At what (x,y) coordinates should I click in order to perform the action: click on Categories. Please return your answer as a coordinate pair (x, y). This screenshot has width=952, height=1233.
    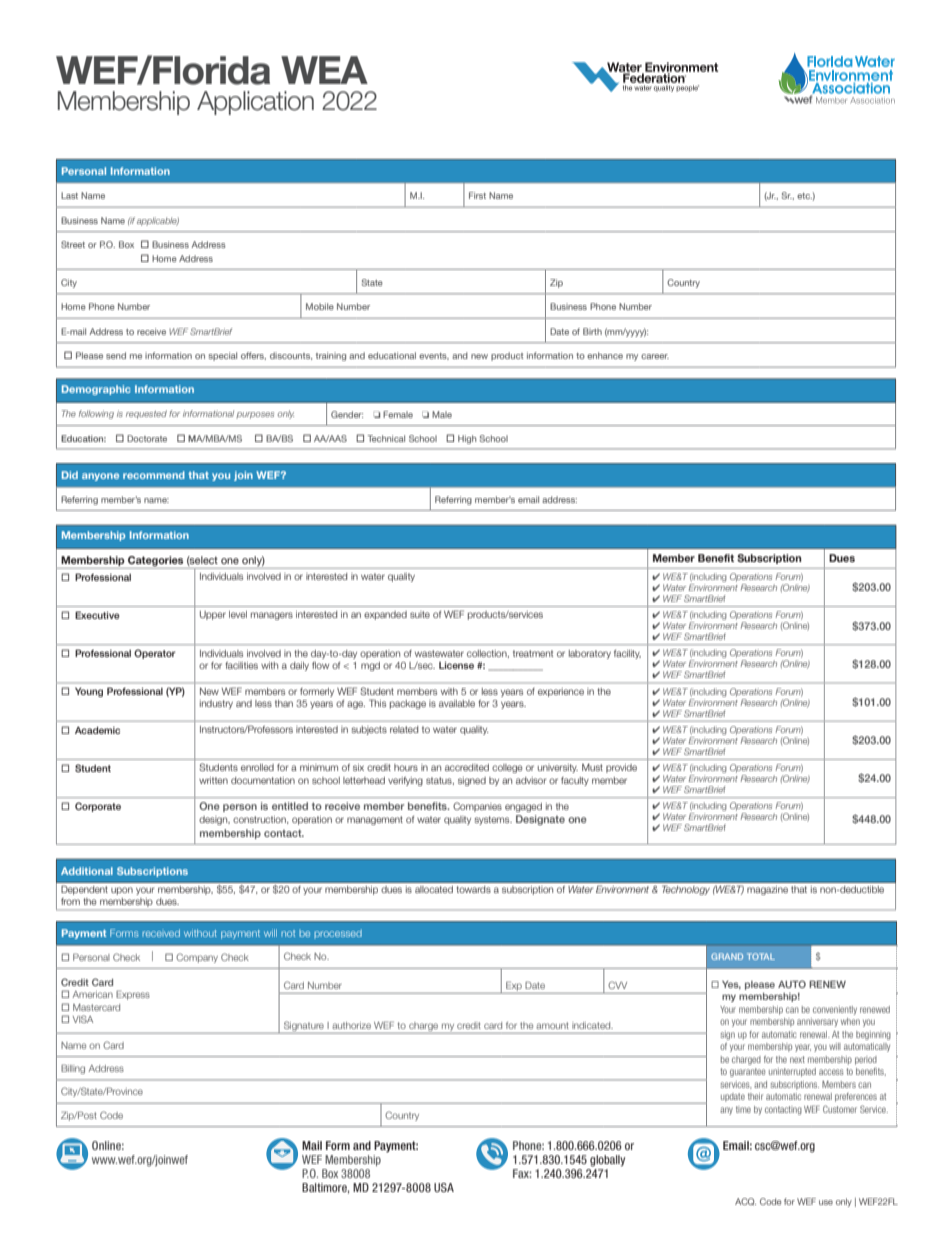
    Looking at the image, I should click on (155, 561).
